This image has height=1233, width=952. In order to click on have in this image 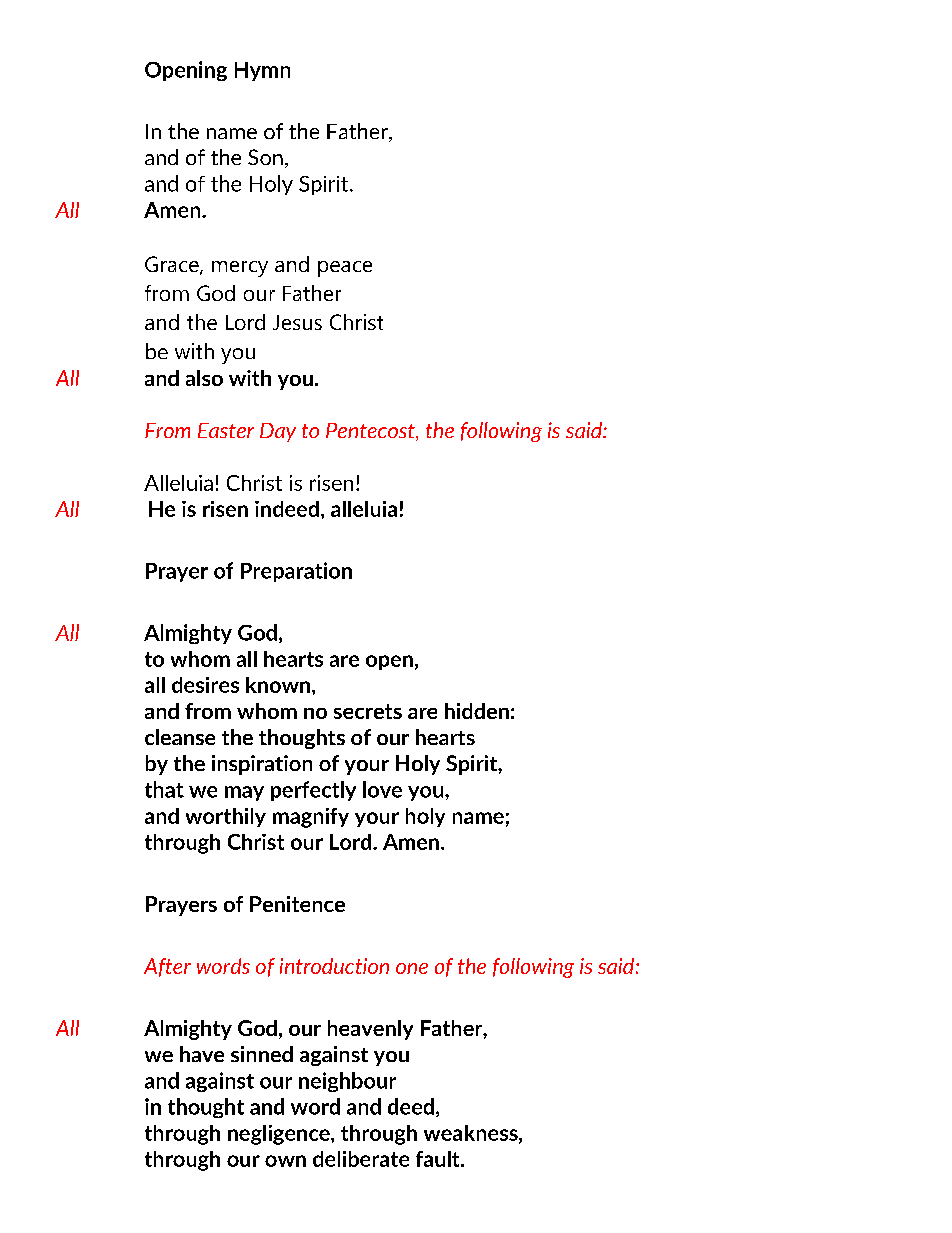, I will do `click(202, 1054)`.
